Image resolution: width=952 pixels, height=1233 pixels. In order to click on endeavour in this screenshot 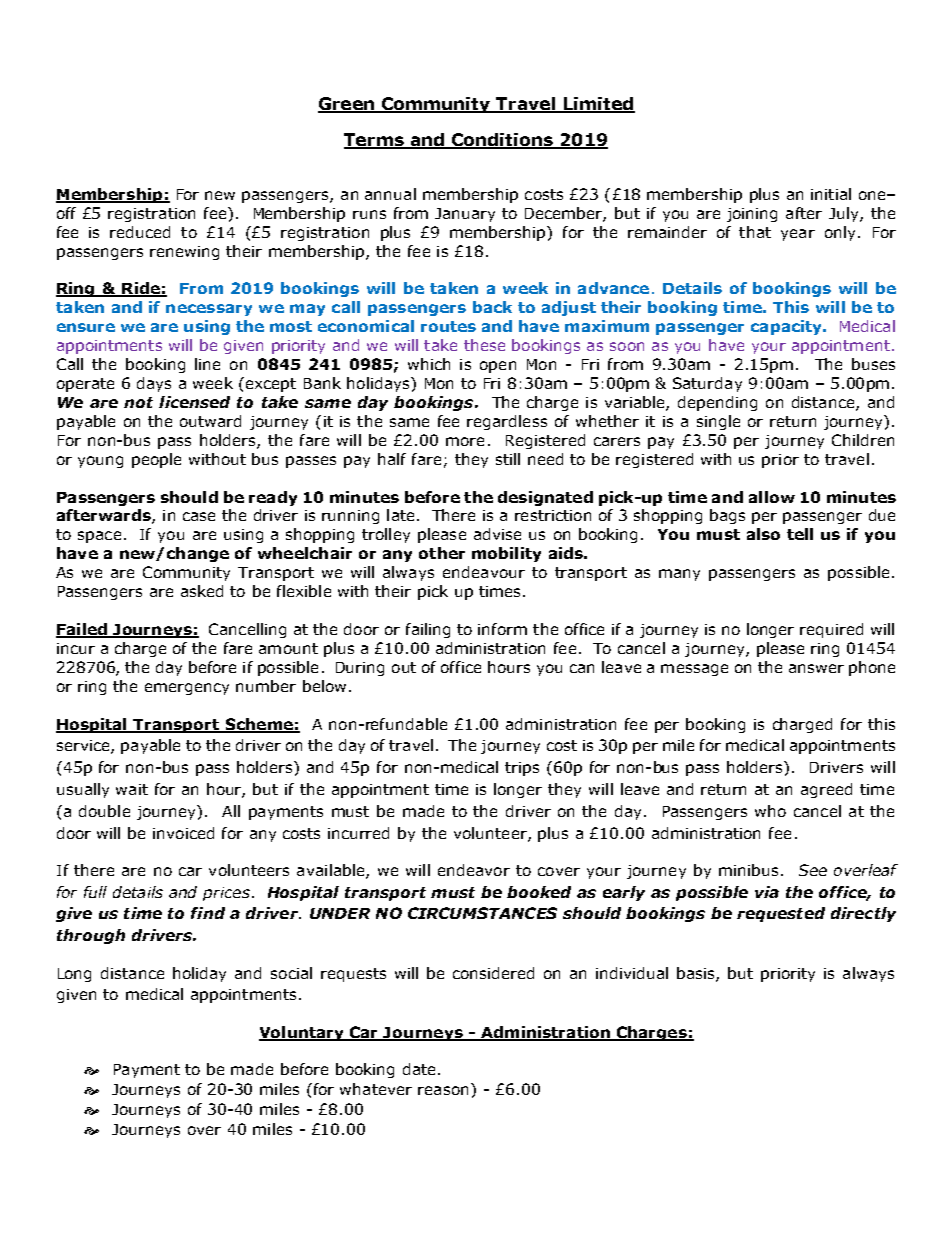, I will do `click(484, 572)`.
